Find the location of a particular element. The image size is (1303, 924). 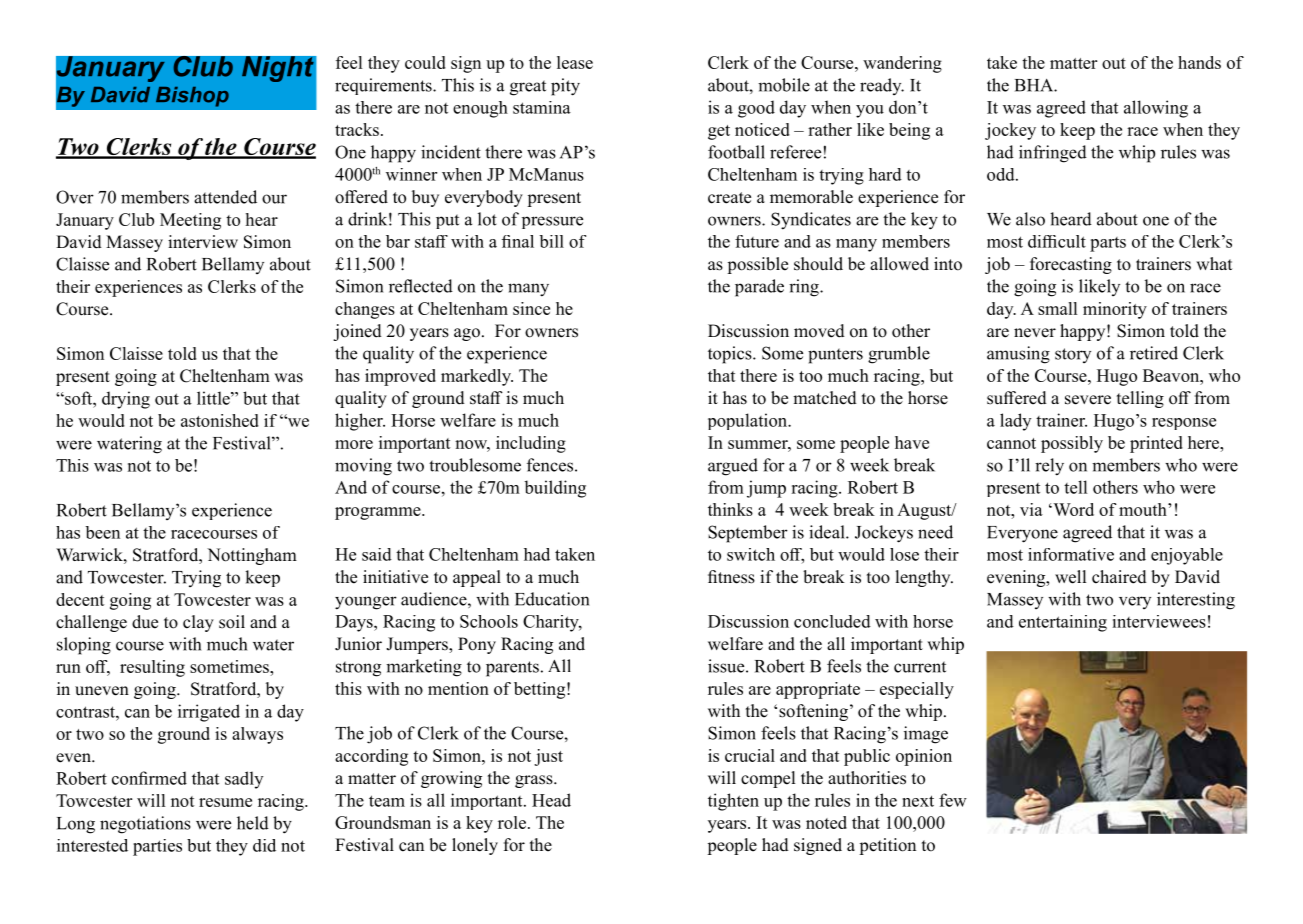

joined is located at coordinates (357, 332).
